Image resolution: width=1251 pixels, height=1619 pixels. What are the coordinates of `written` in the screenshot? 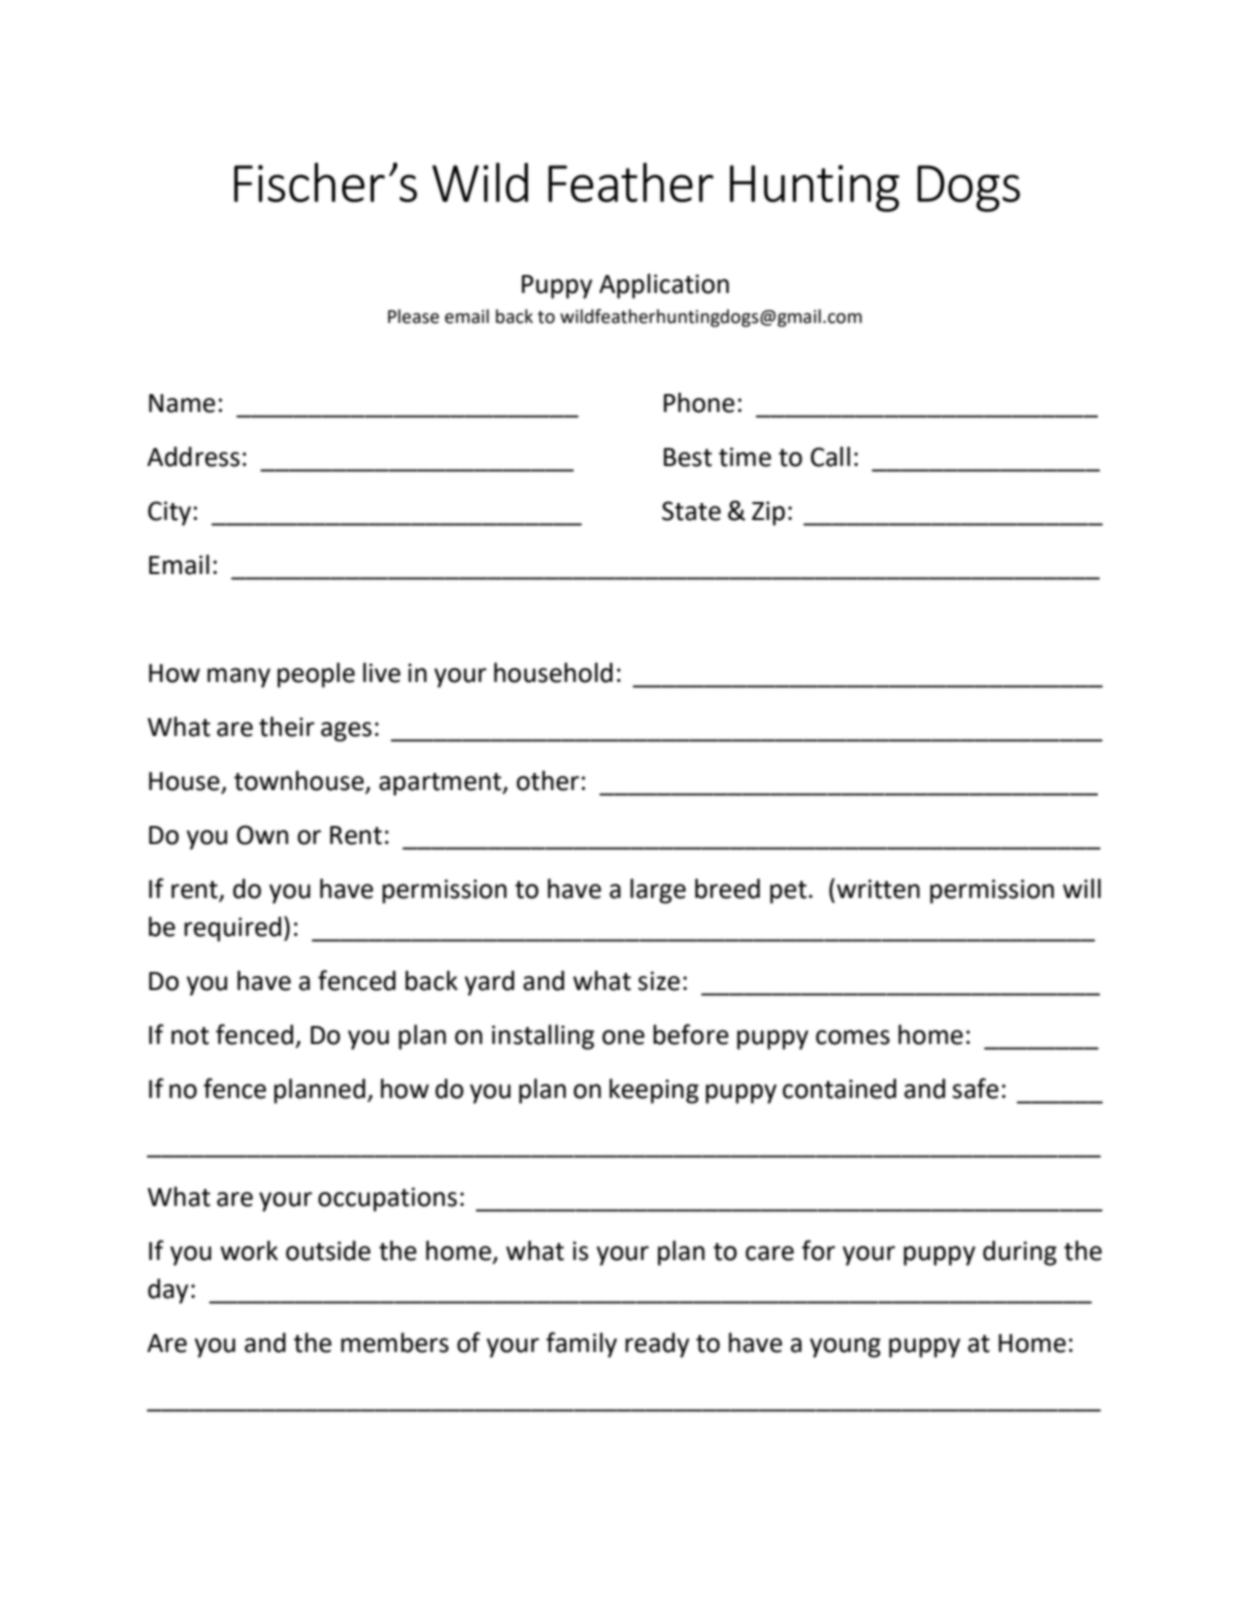 It's located at (878, 889).
